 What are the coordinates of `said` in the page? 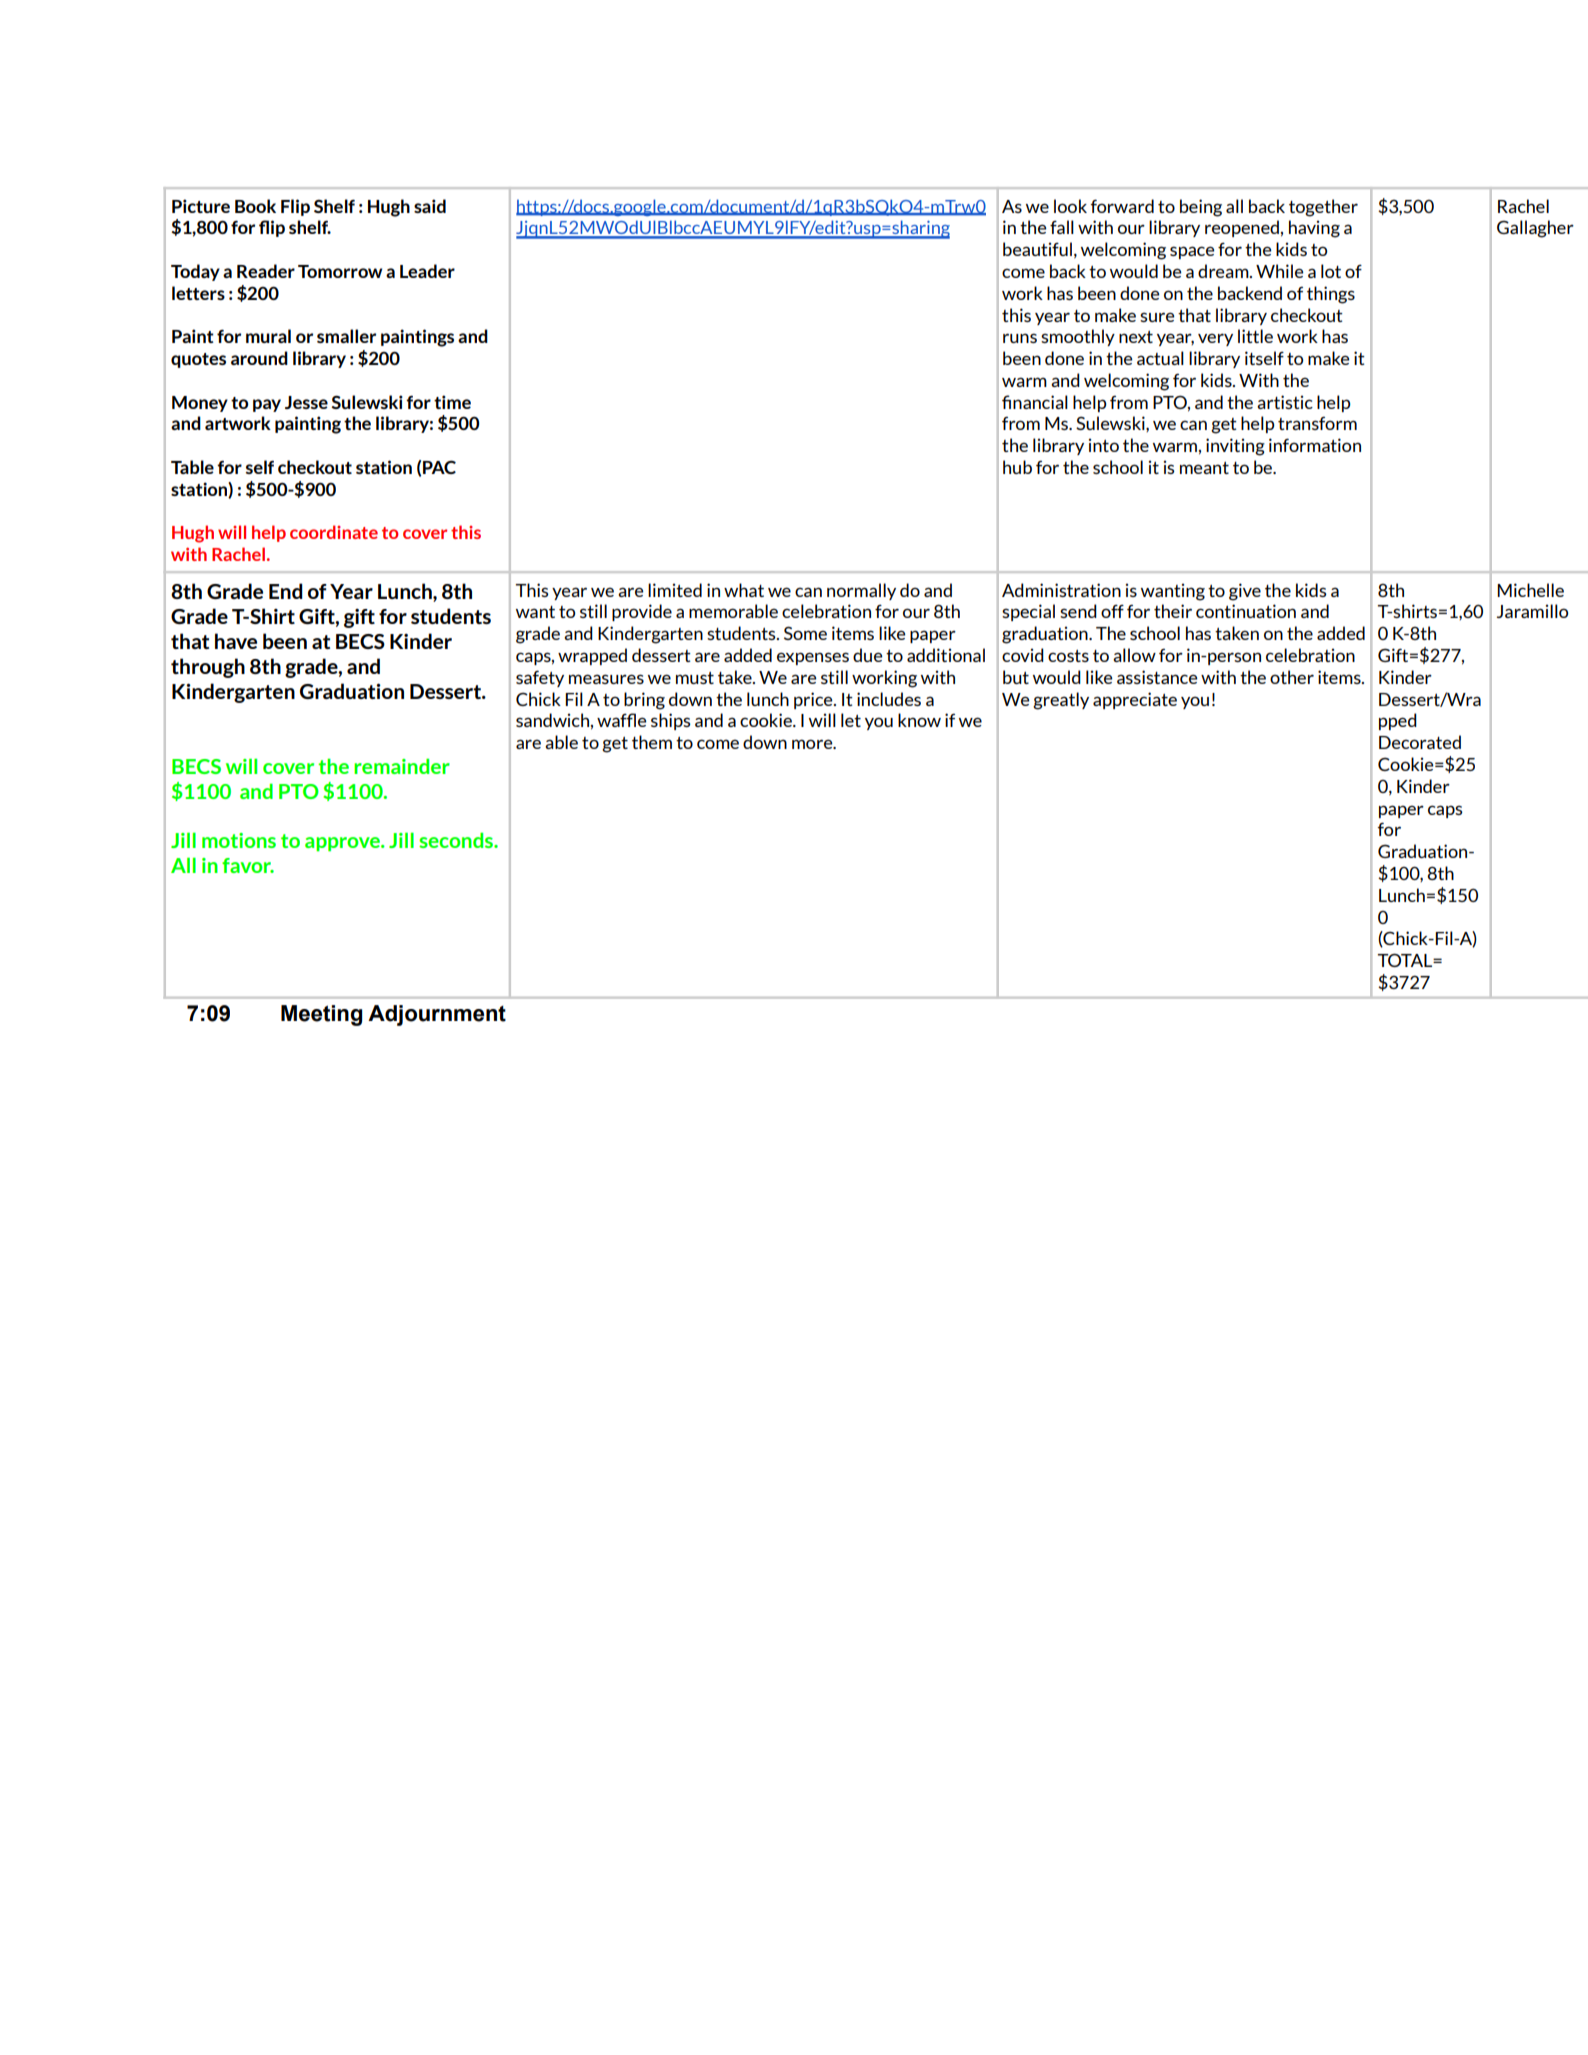 It's located at (430, 206).
